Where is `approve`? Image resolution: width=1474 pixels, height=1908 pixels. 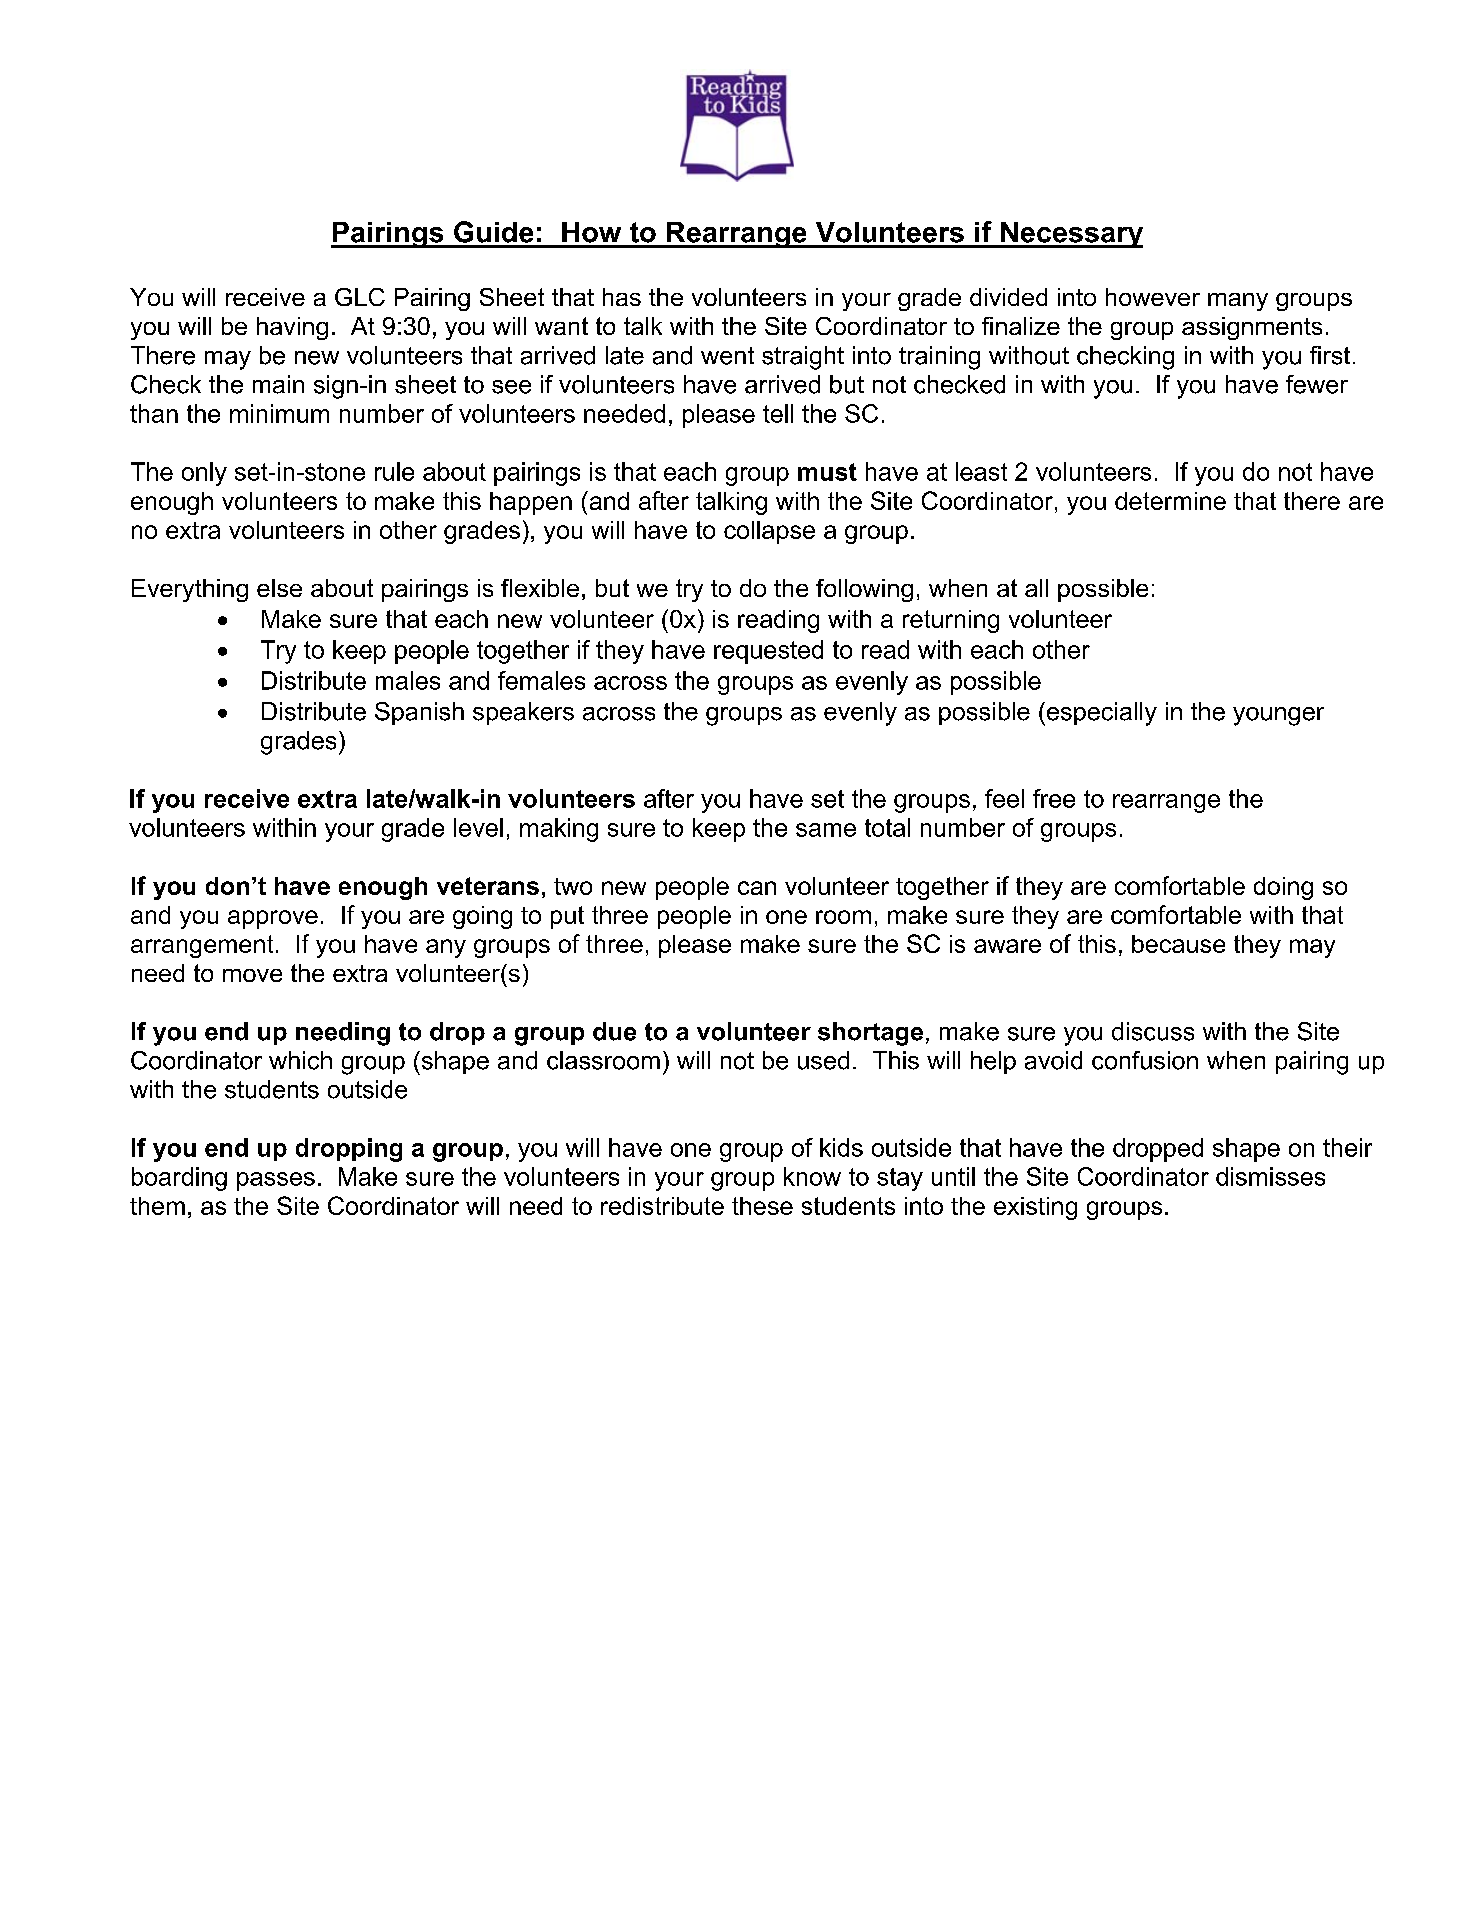
approve is located at coordinates (273, 919).
